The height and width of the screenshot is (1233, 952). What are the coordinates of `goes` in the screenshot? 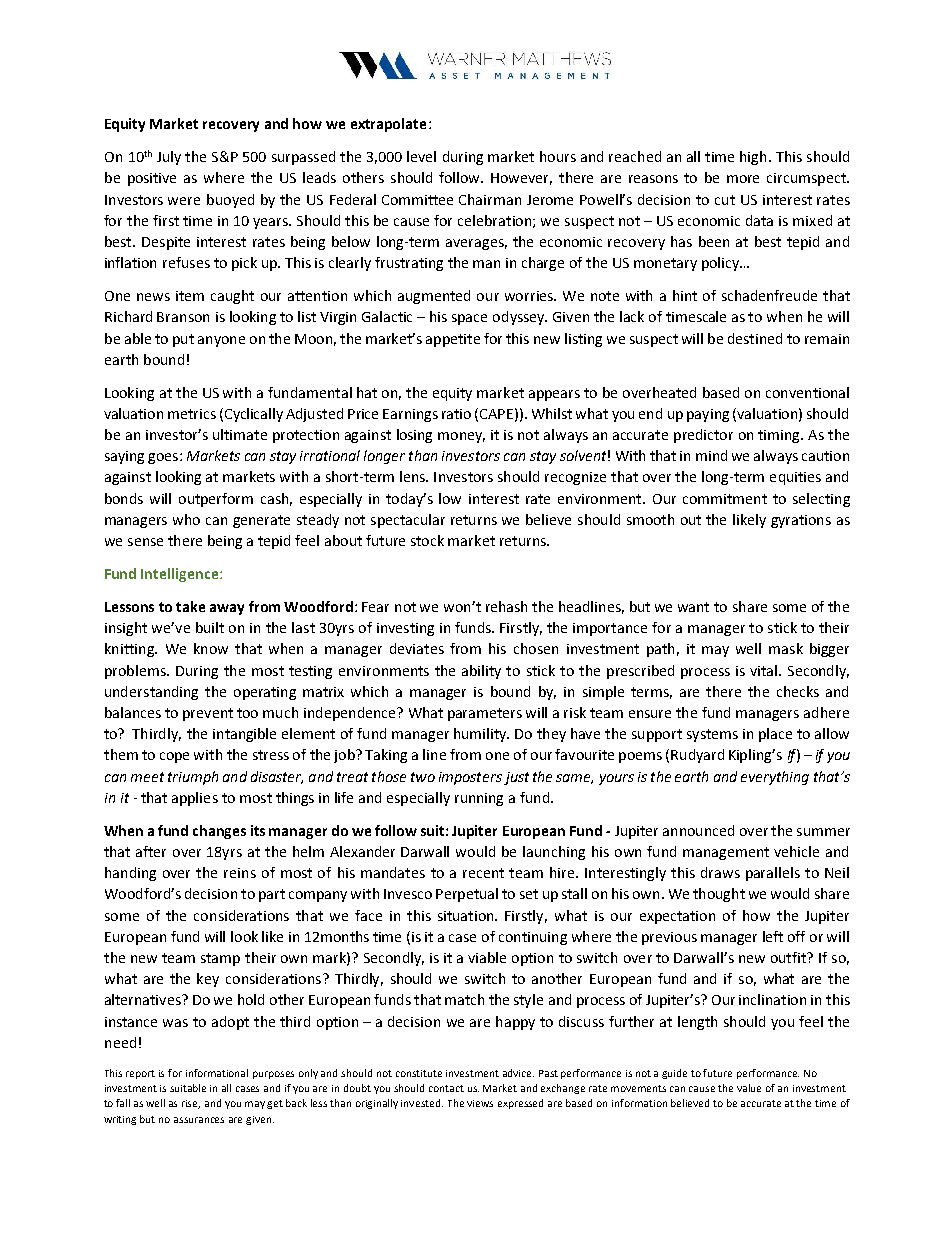 It's located at (164, 458).
